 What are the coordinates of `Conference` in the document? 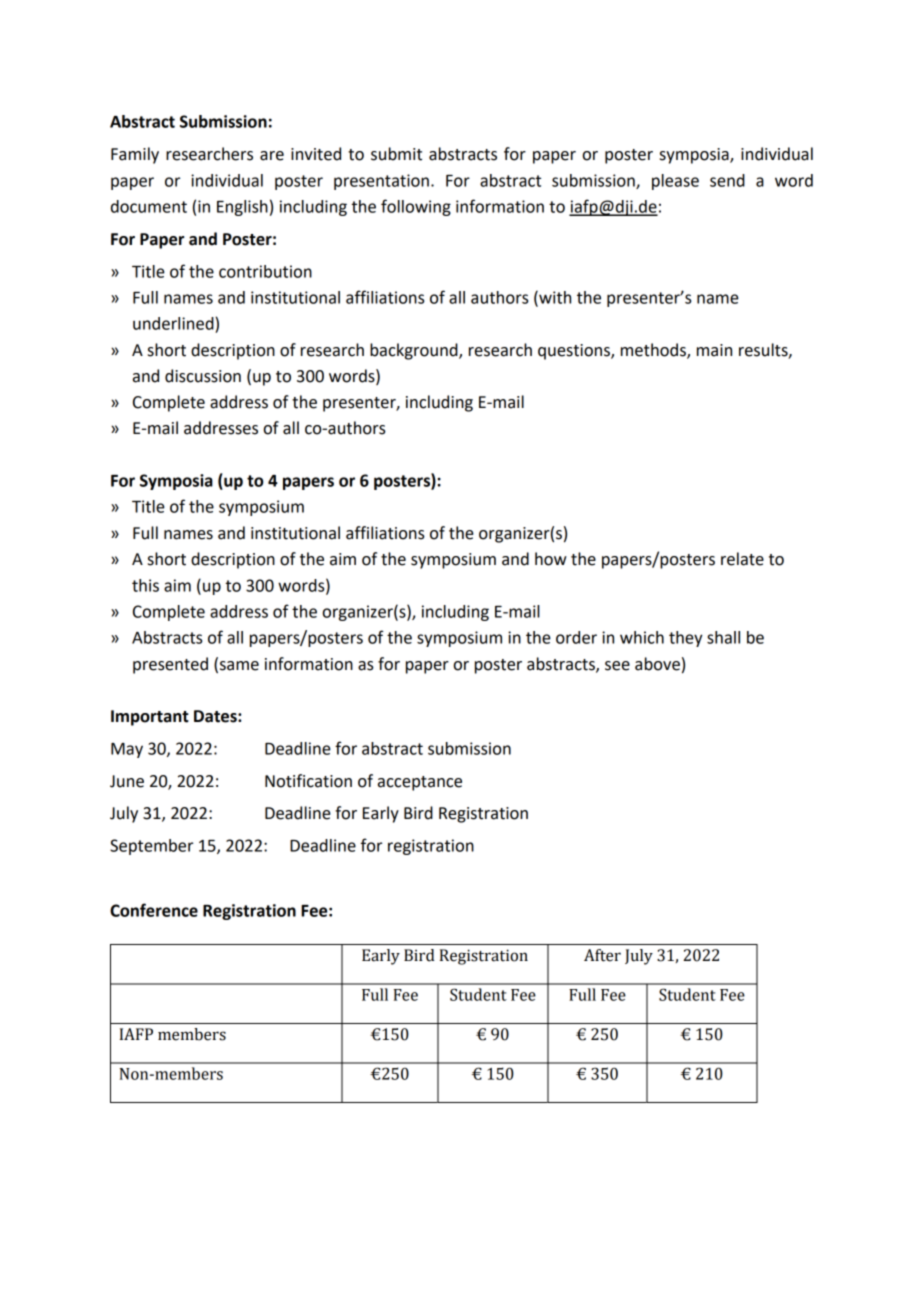 It's located at (154, 910).
